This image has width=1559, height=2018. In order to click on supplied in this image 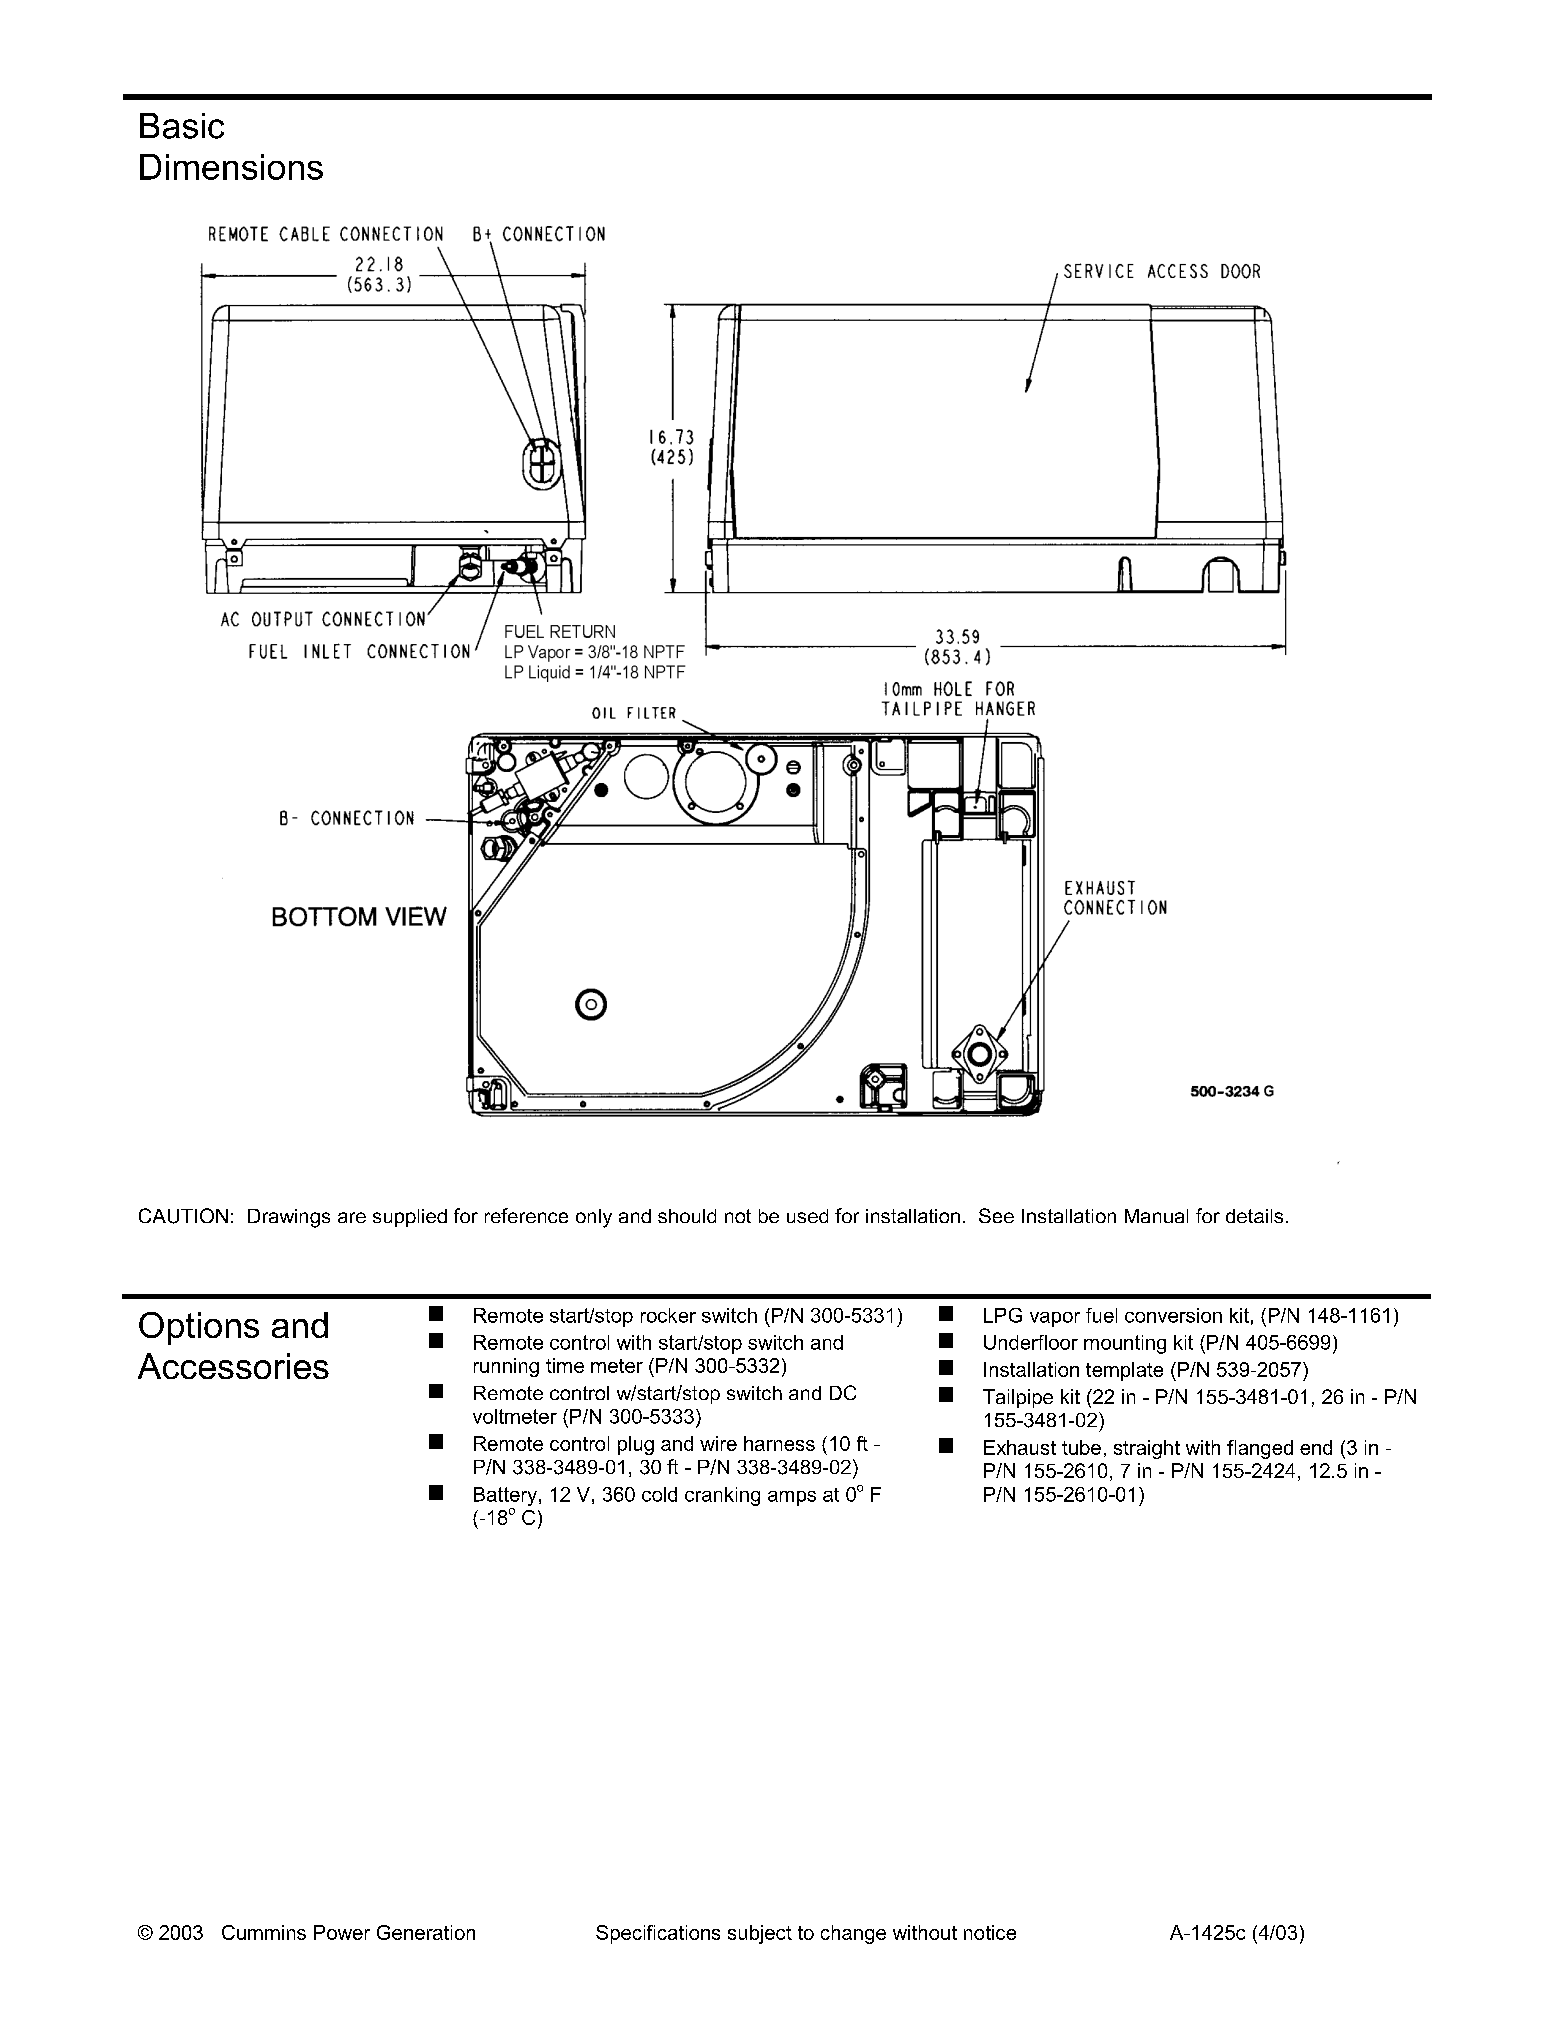, I will do `click(410, 1218)`.
